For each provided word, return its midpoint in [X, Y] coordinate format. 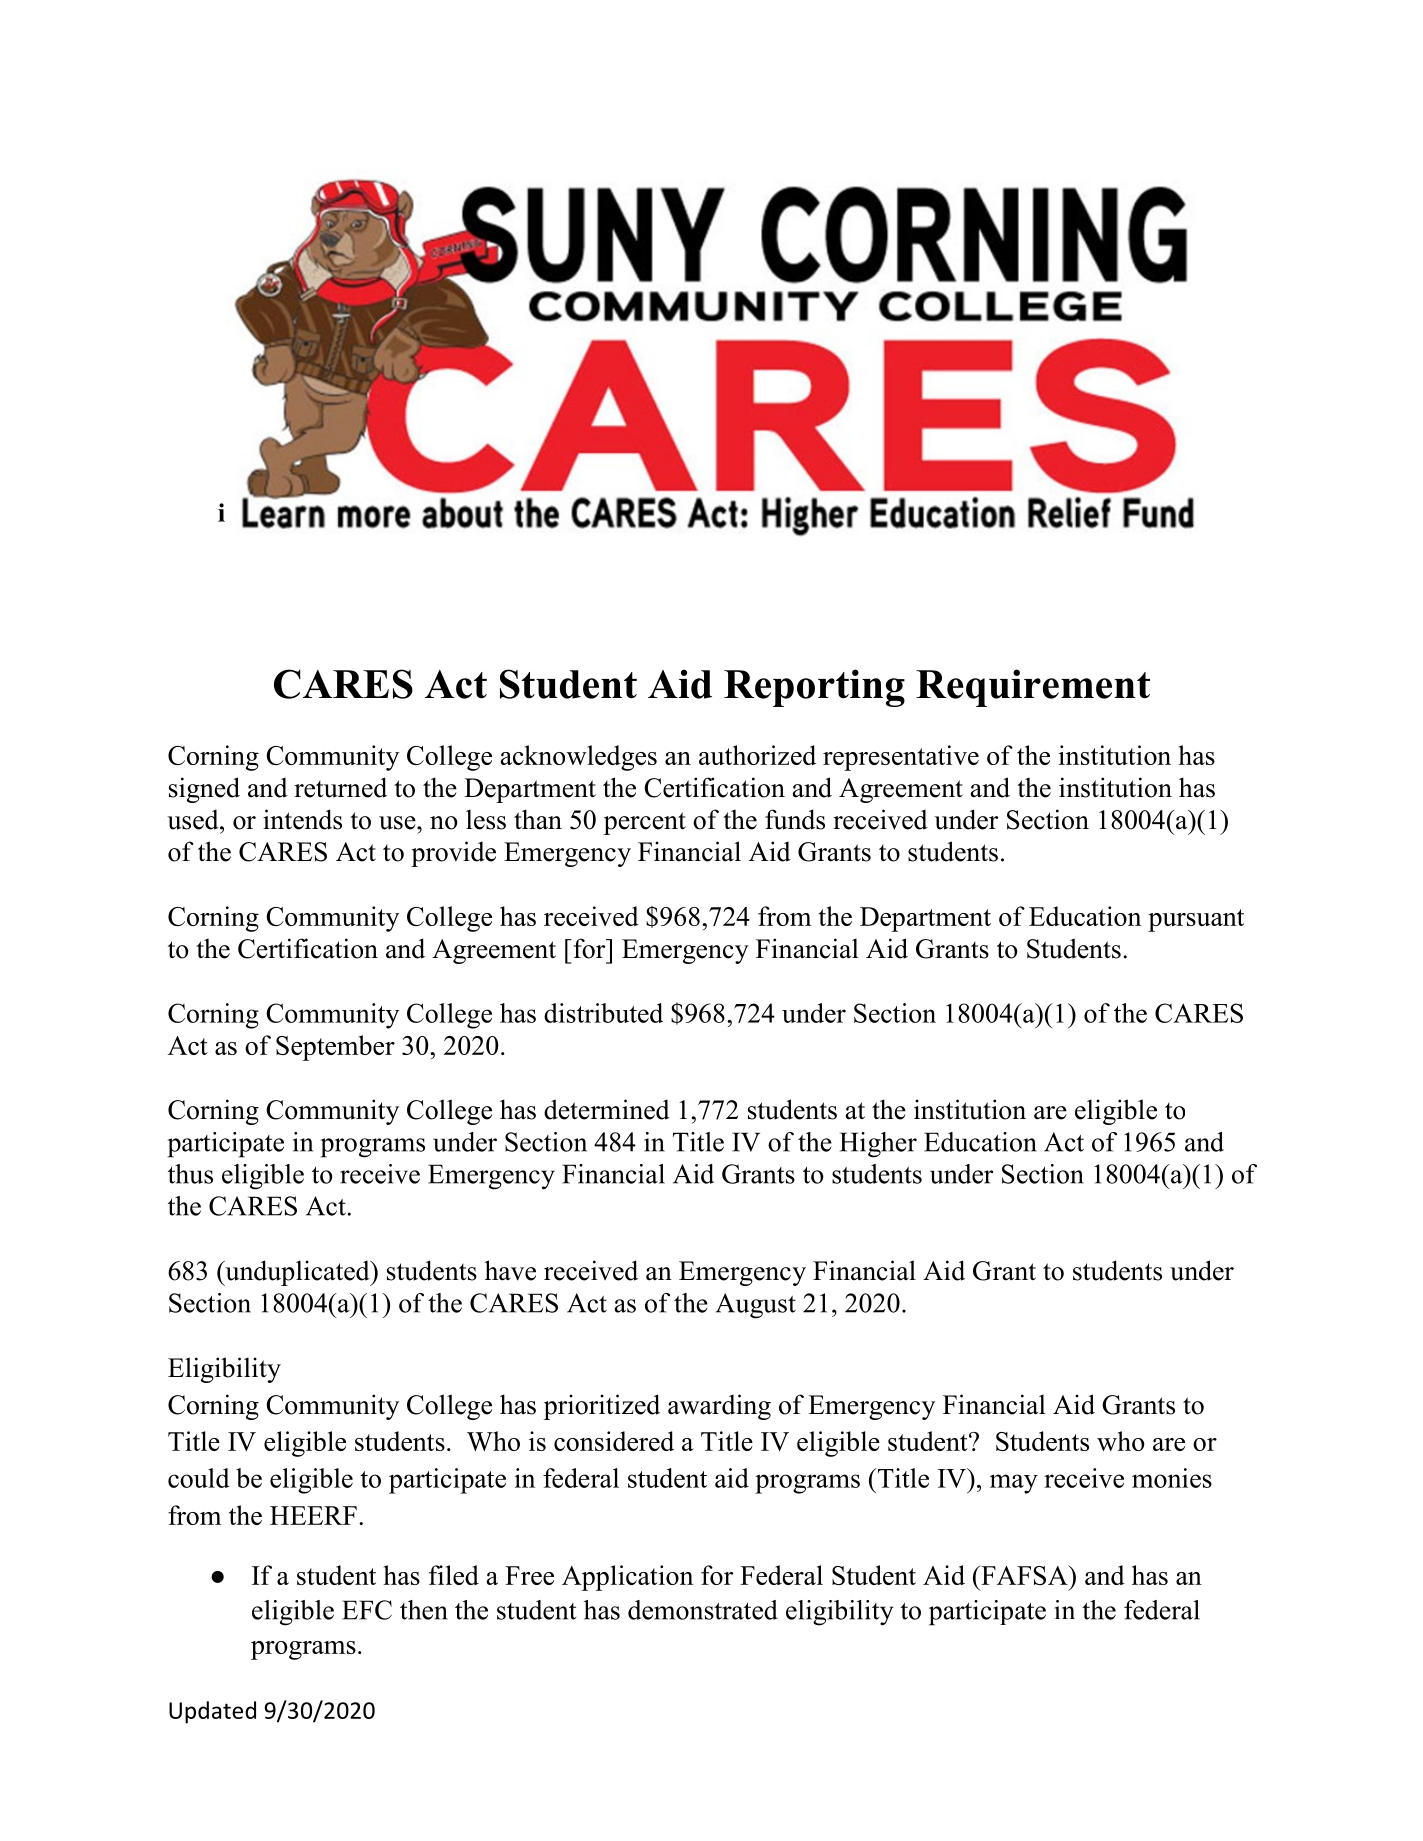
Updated [212, 1712]
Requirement [1033, 688]
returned [340, 787]
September [335, 1048]
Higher [878, 1145]
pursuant [1196, 920]
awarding [719, 1407]
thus [190, 1174]
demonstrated [703, 1610]
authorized [757, 755]
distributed [603, 1013]
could [199, 1478]
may [1014, 1484]
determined [607, 1109]
